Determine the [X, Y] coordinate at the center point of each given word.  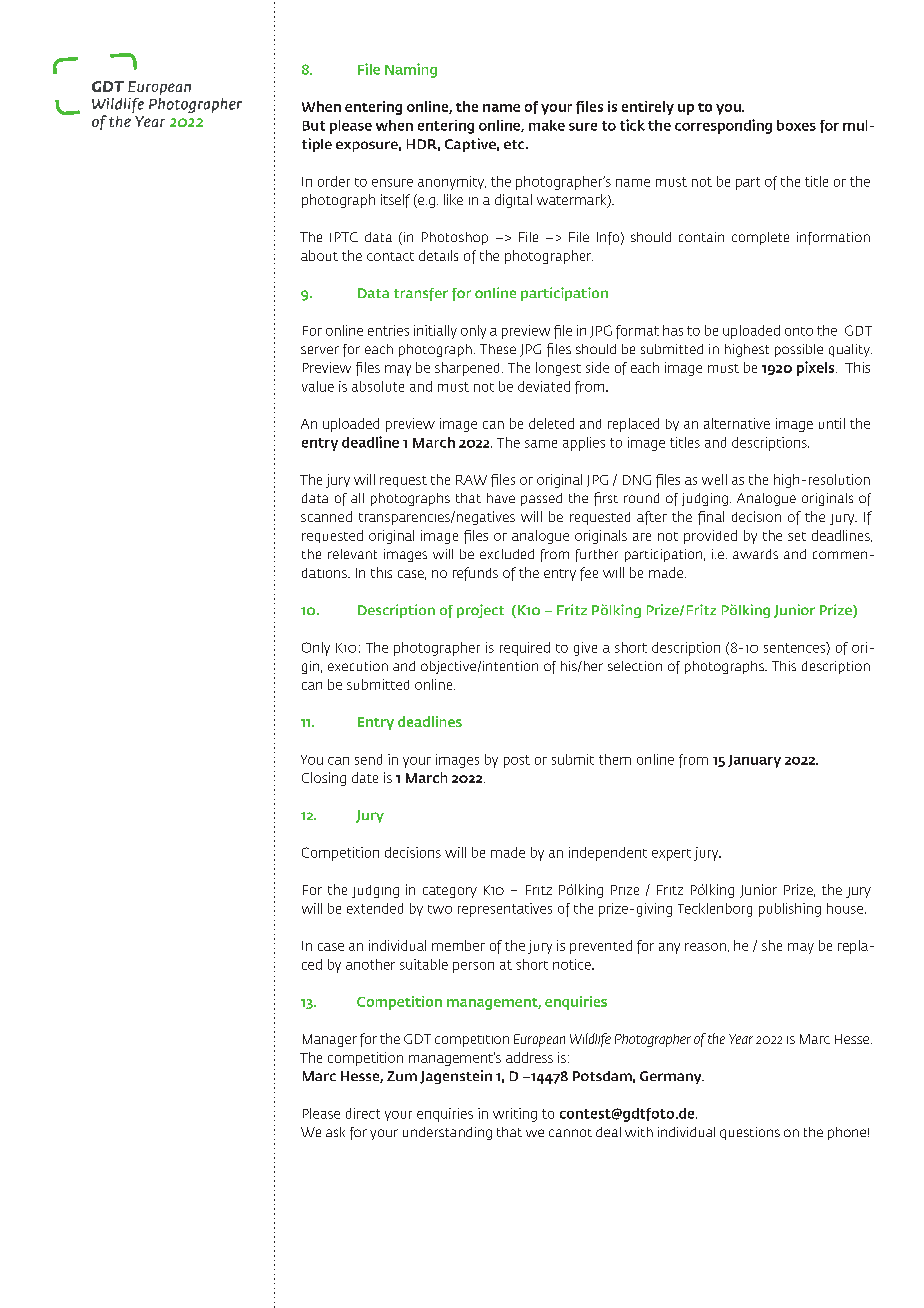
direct [363, 1113]
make [547, 125]
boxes [796, 125]
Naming [411, 70]
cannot [570, 1133]
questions [750, 1133]
